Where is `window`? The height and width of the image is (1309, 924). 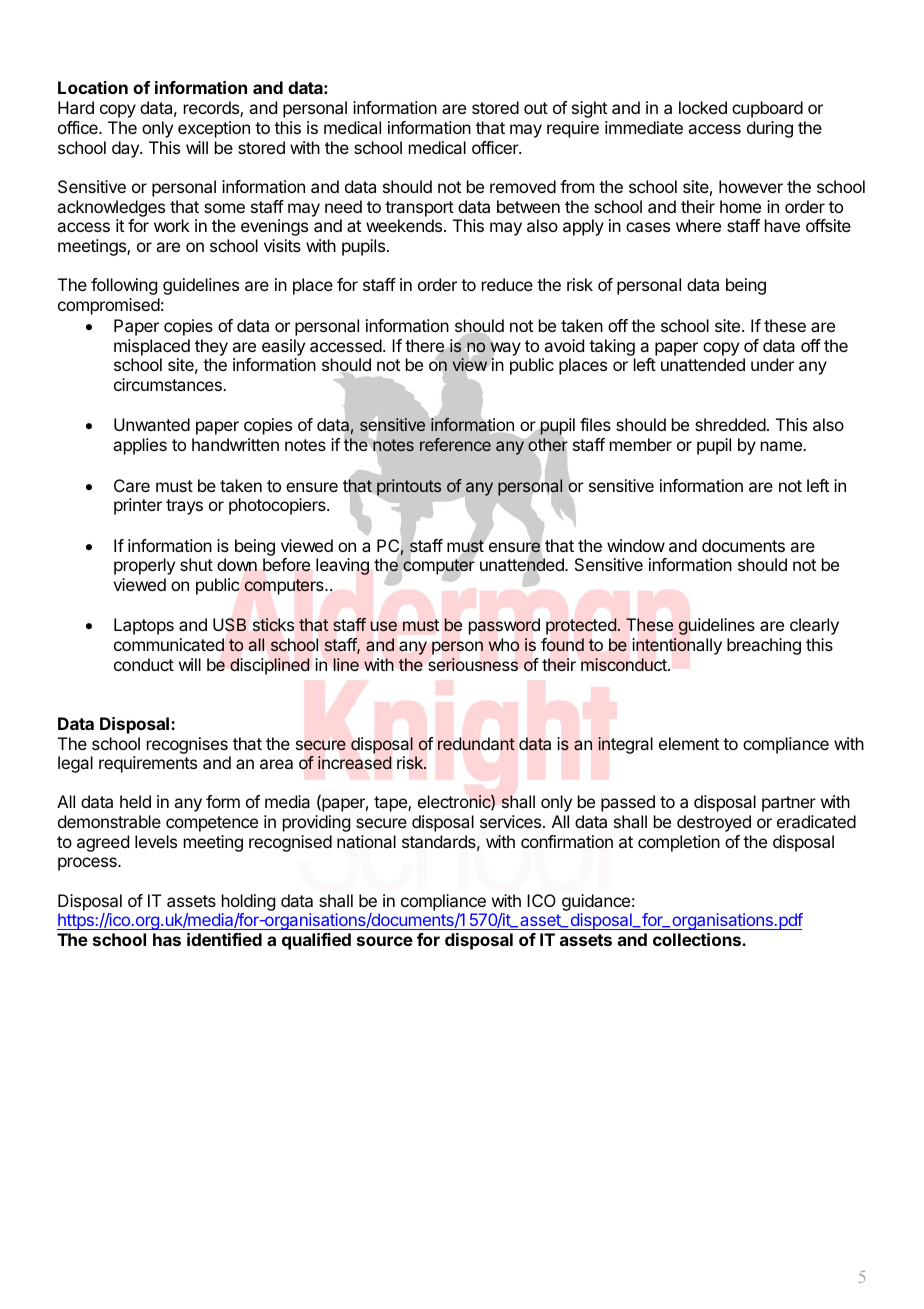
window is located at coordinates (636, 545).
